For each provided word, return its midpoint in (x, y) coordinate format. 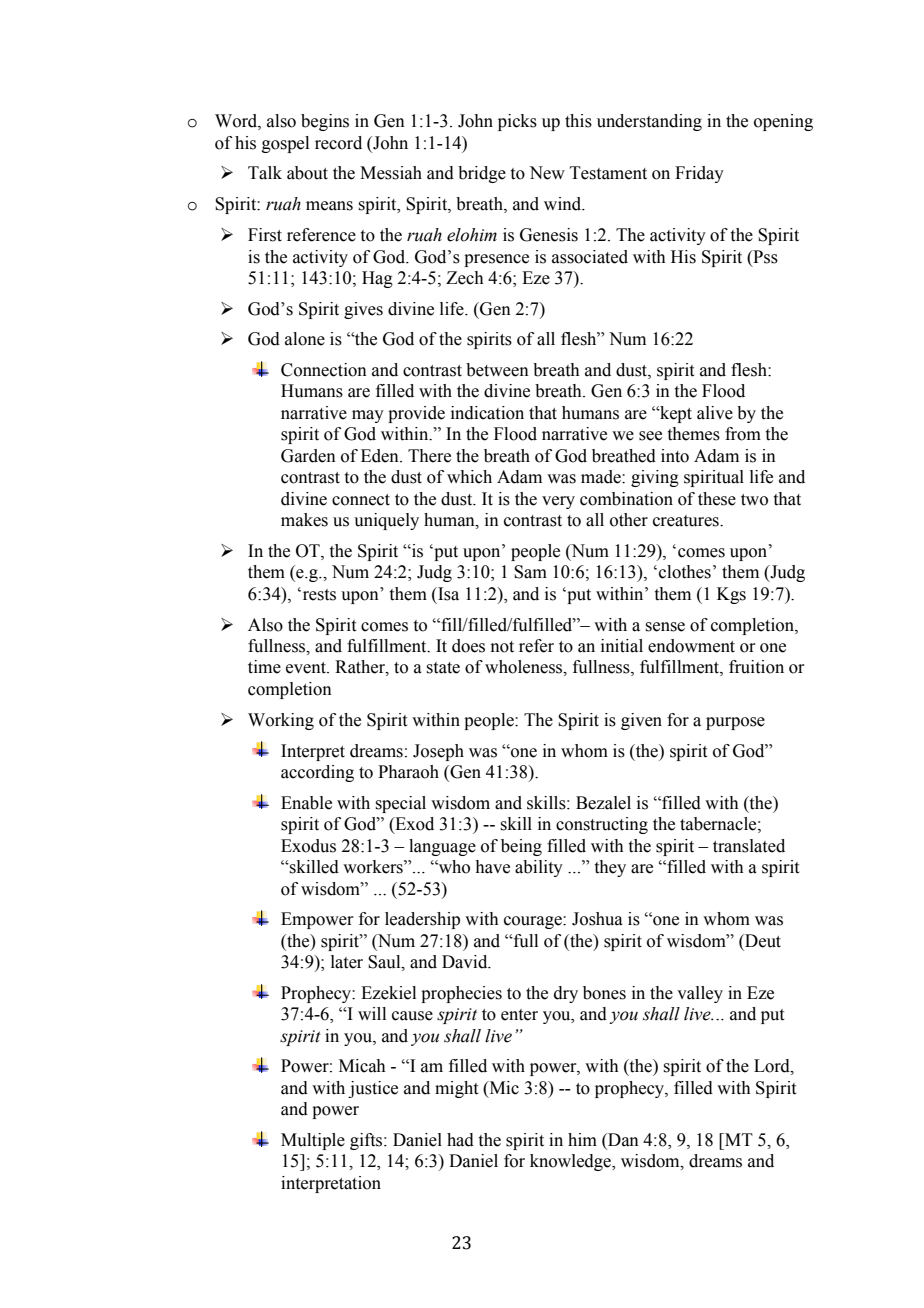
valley (700, 994)
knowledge (571, 1162)
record (338, 143)
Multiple (313, 1141)
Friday (699, 174)
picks (517, 122)
